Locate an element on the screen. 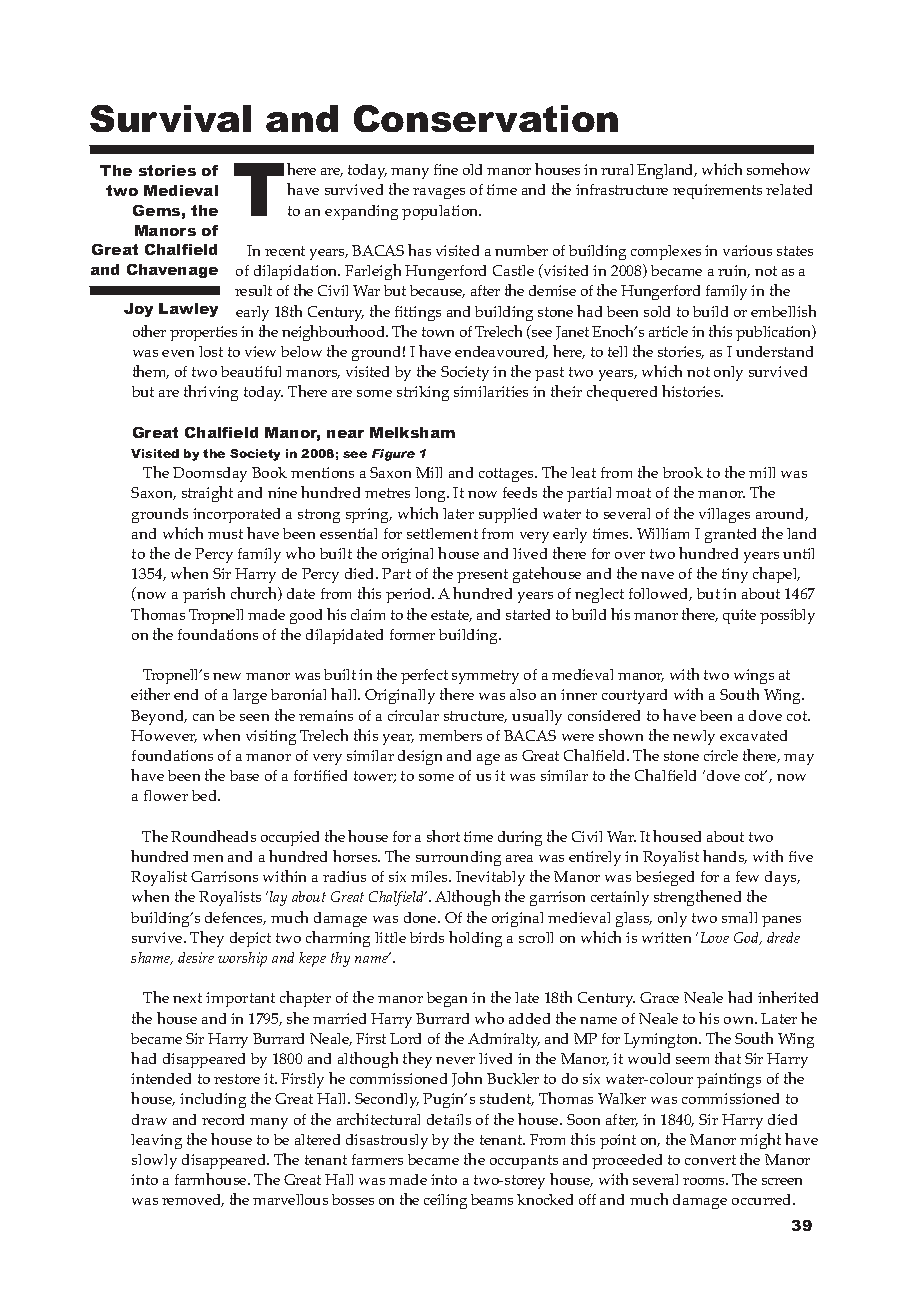  requirements is located at coordinates (717, 191).
